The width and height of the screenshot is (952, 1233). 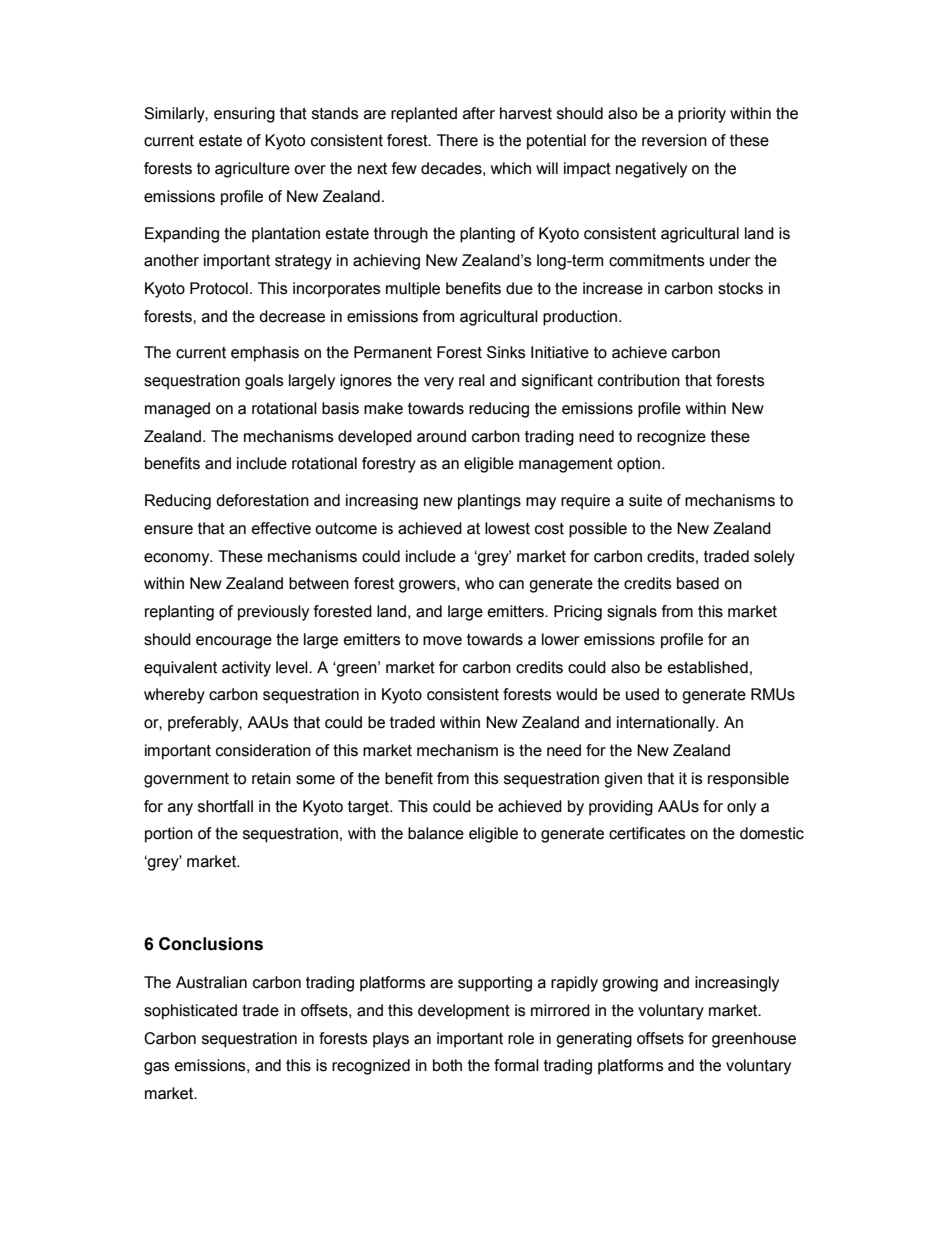 What do you see at coordinates (263, 750) in the screenshot?
I see `consideration` at bounding box center [263, 750].
